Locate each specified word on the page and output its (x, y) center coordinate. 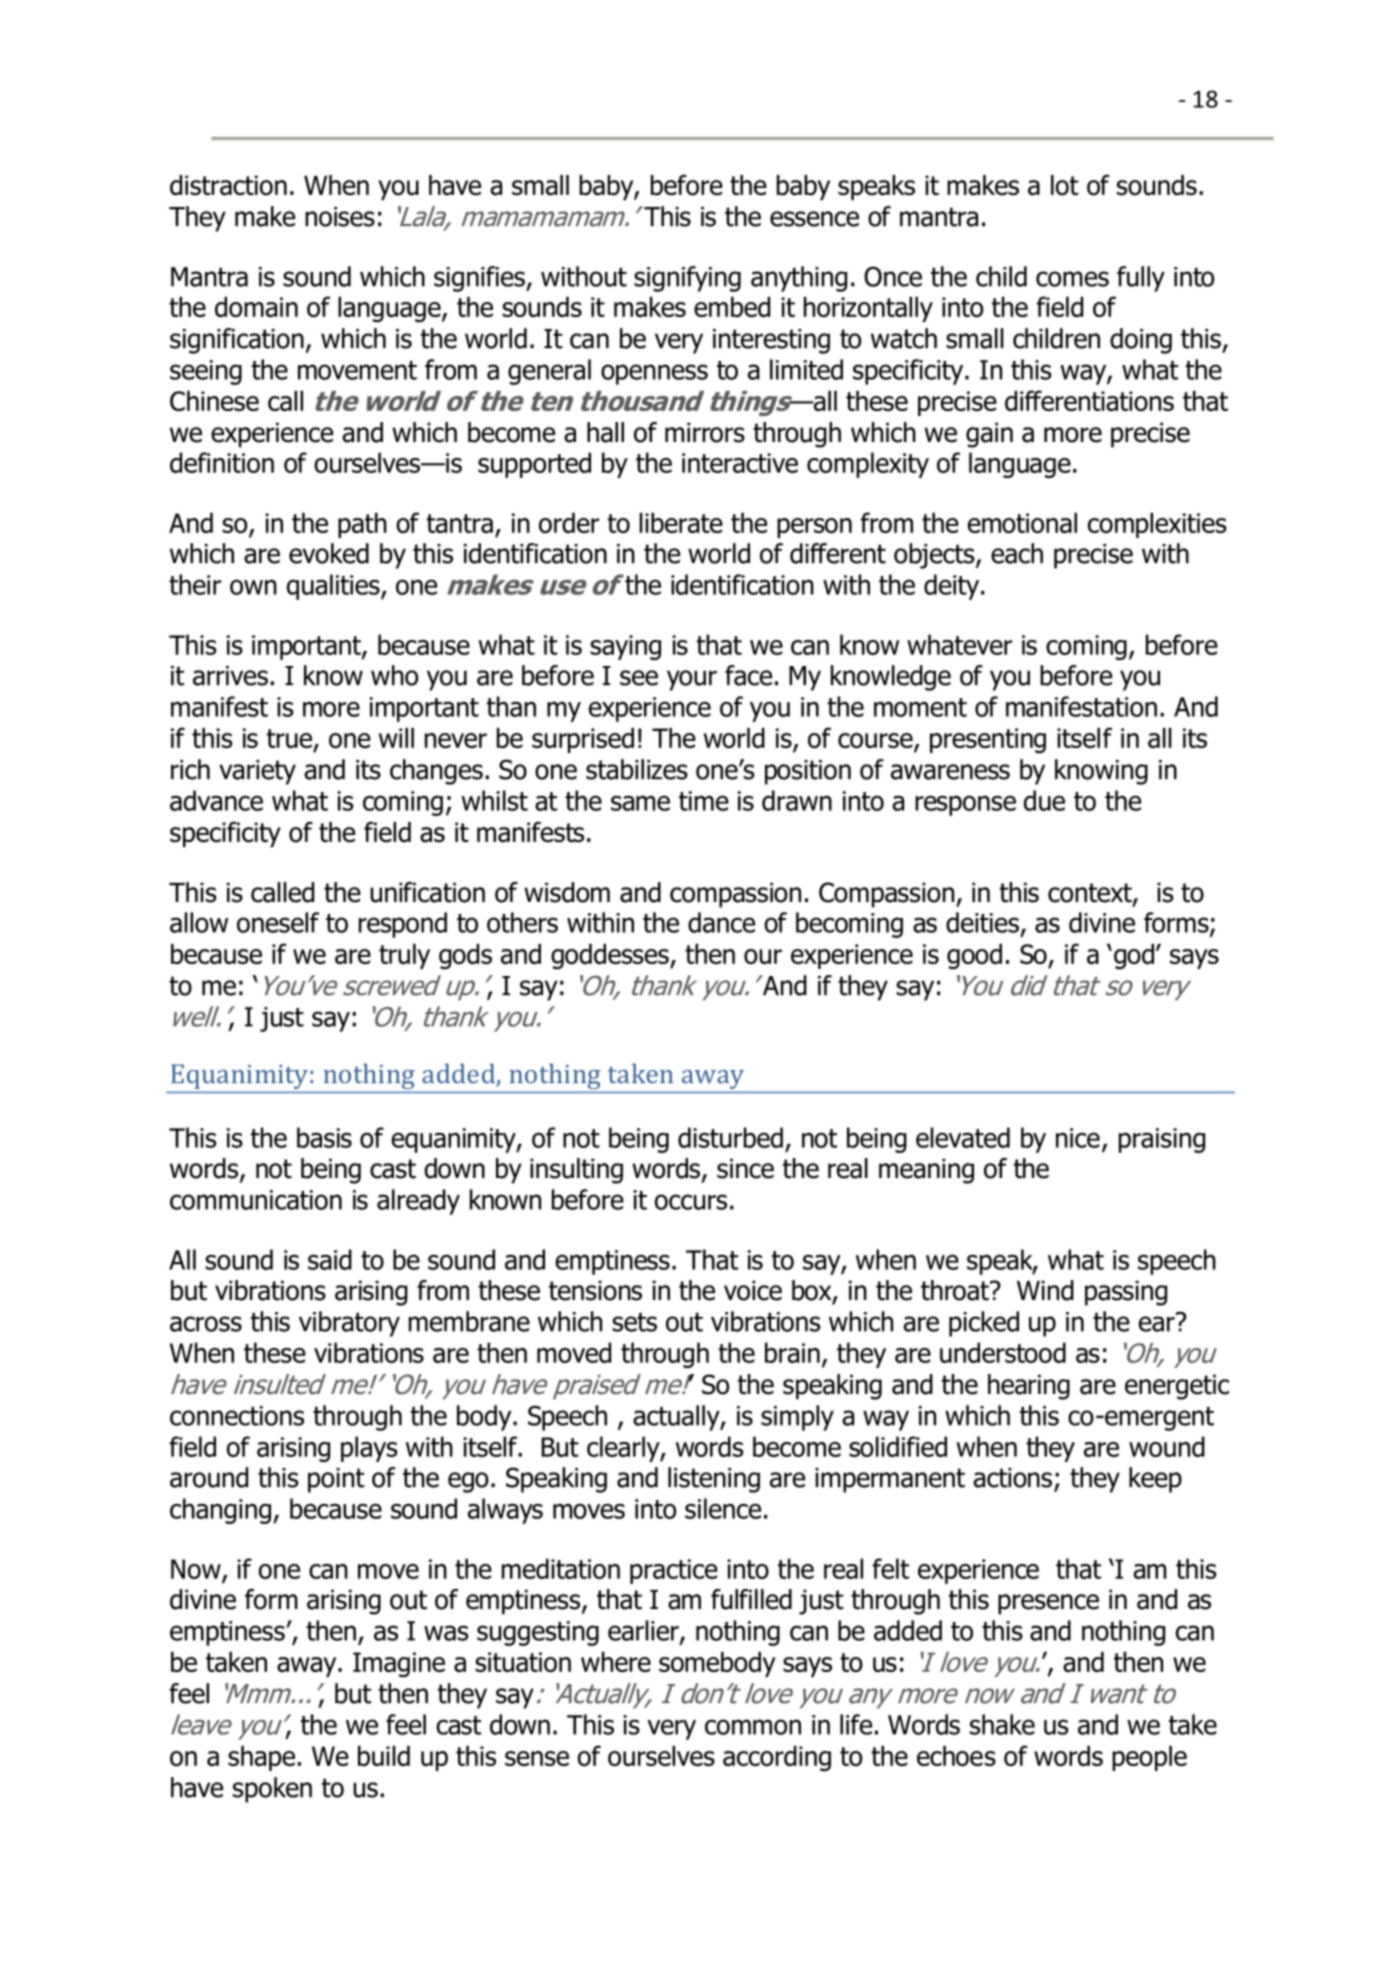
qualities (334, 587)
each (1017, 553)
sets (634, 1322)
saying (625, 647)
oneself (278, 922)
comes (1072, 279)
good (974, 956)
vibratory (349, 1324)
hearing (1029, 1387)
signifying (687, 279)
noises (340, 217)
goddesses (611, 956)
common (753, 1727)
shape (261, 1758)
